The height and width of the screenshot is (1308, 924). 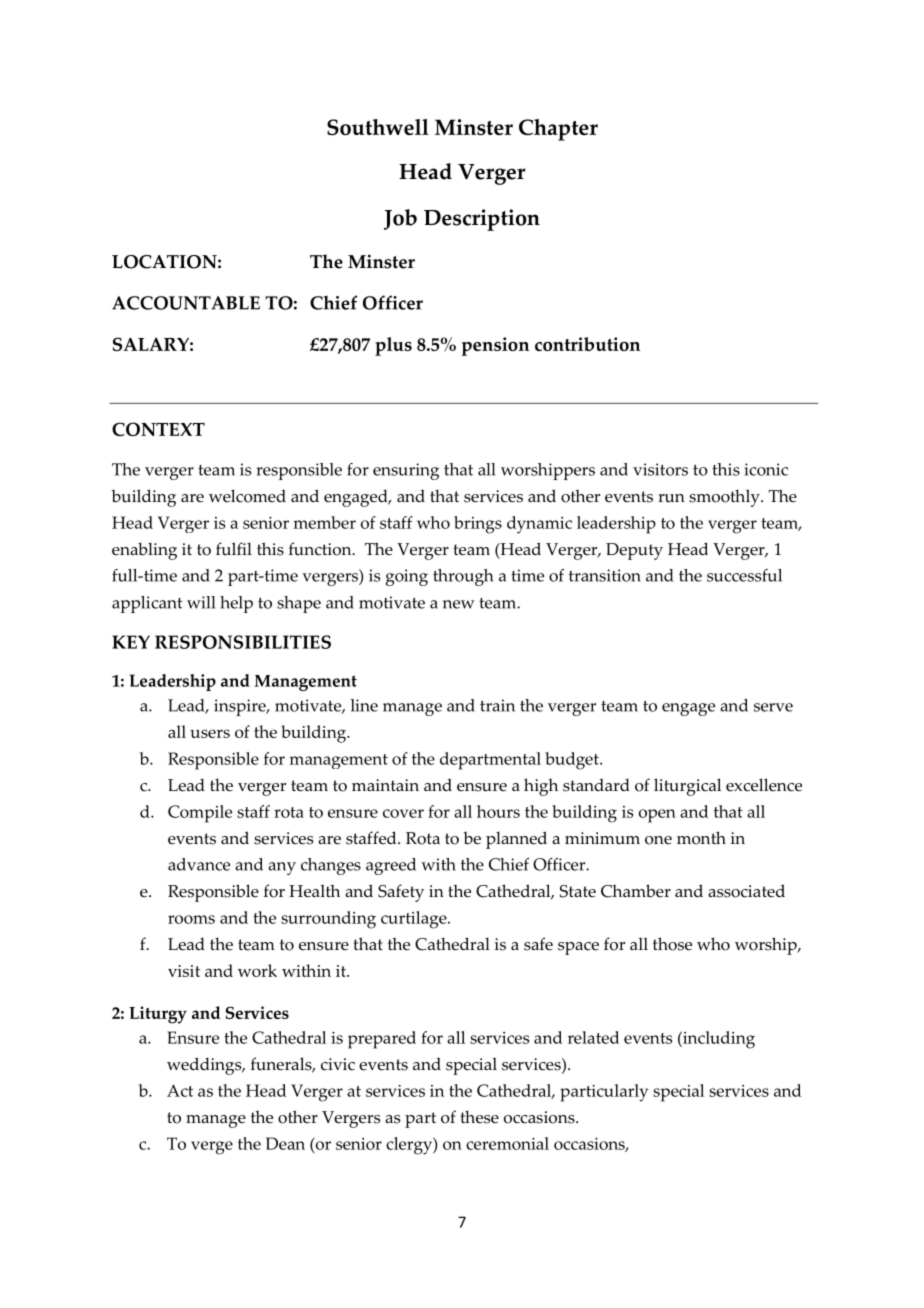 I want to click on ensuring, so click(x=406, y=471).
